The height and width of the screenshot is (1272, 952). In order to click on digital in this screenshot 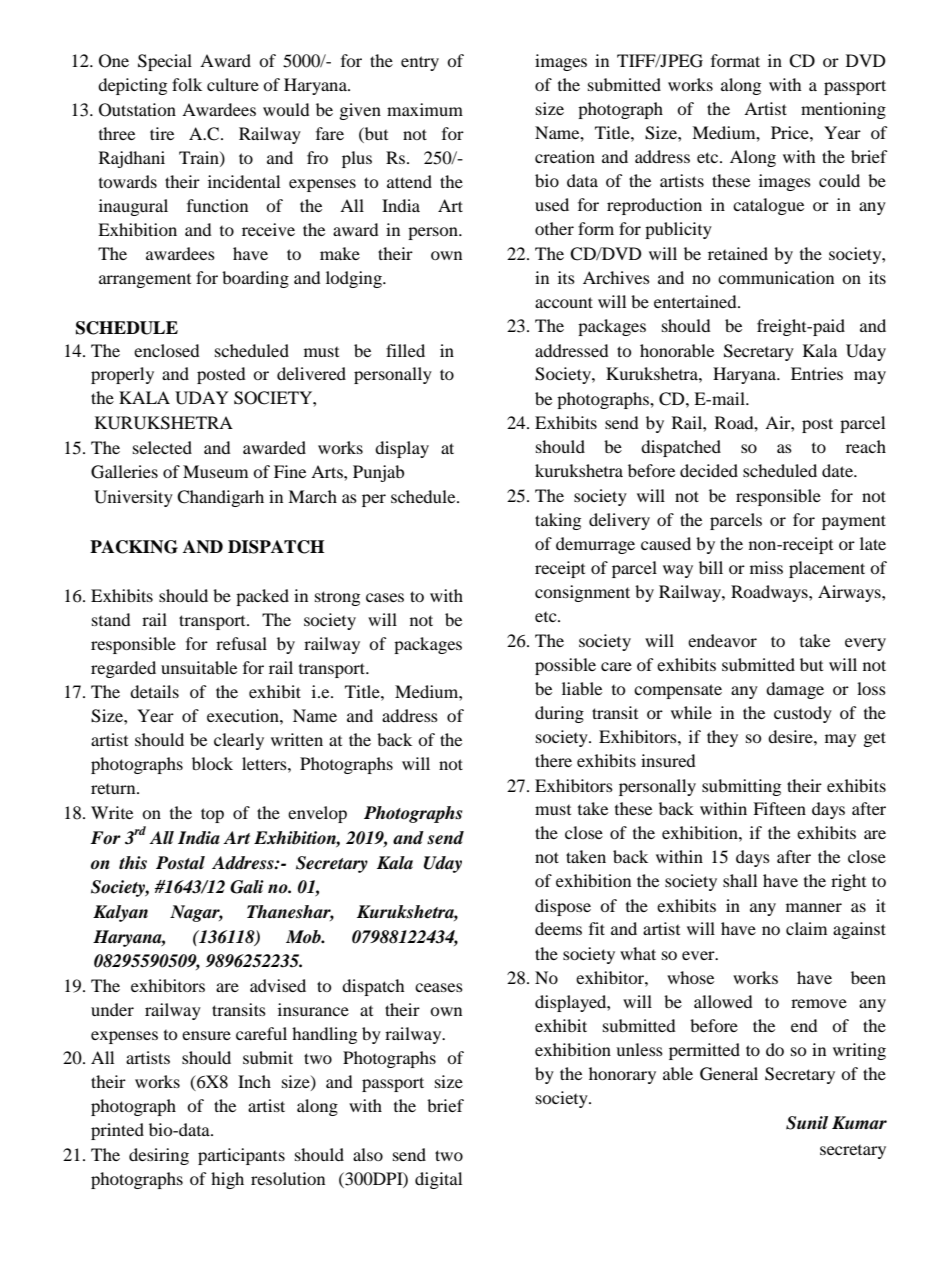, I will do `click(438, 1180)`.
